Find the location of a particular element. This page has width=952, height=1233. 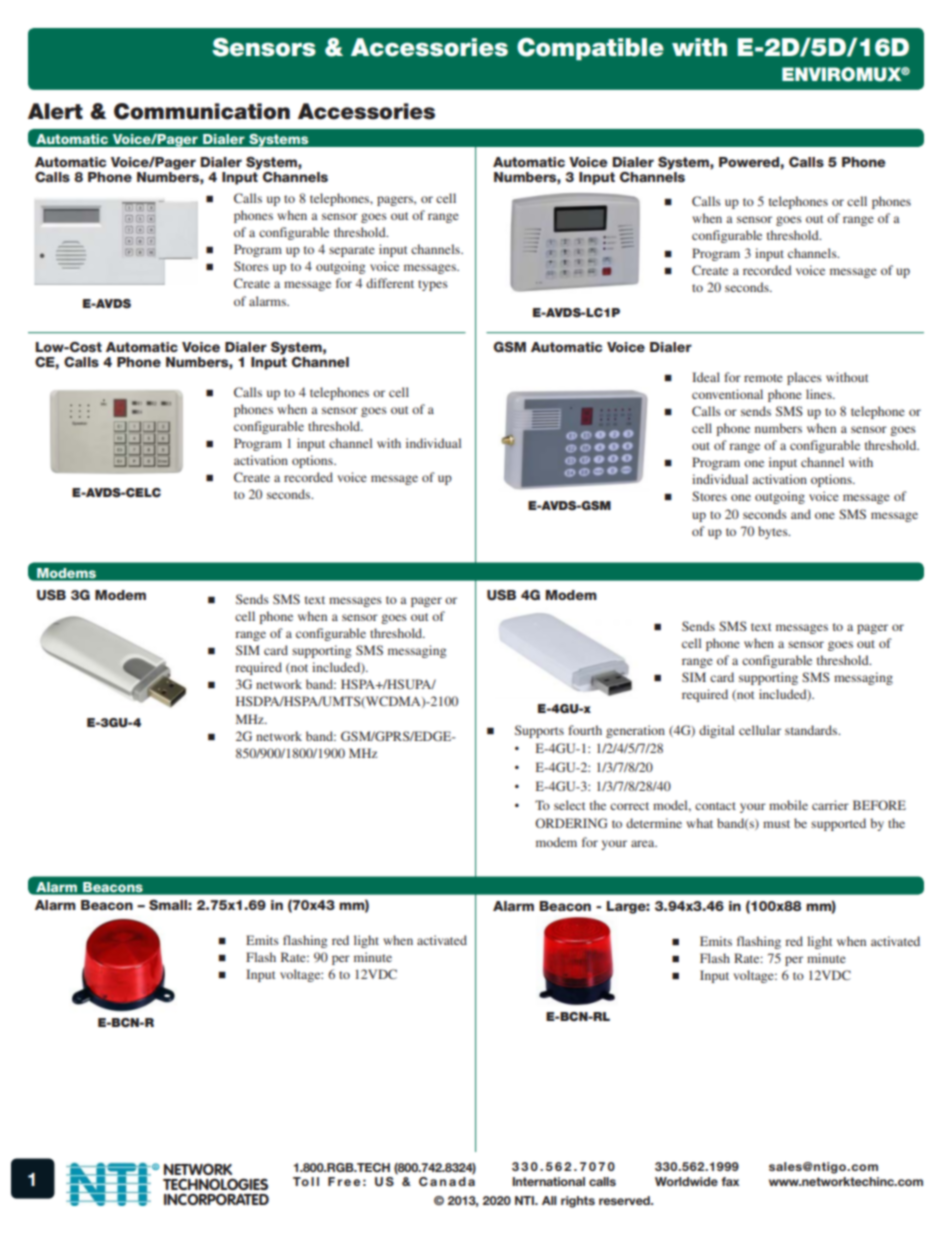

remote is located at coordinates (763, 378).
